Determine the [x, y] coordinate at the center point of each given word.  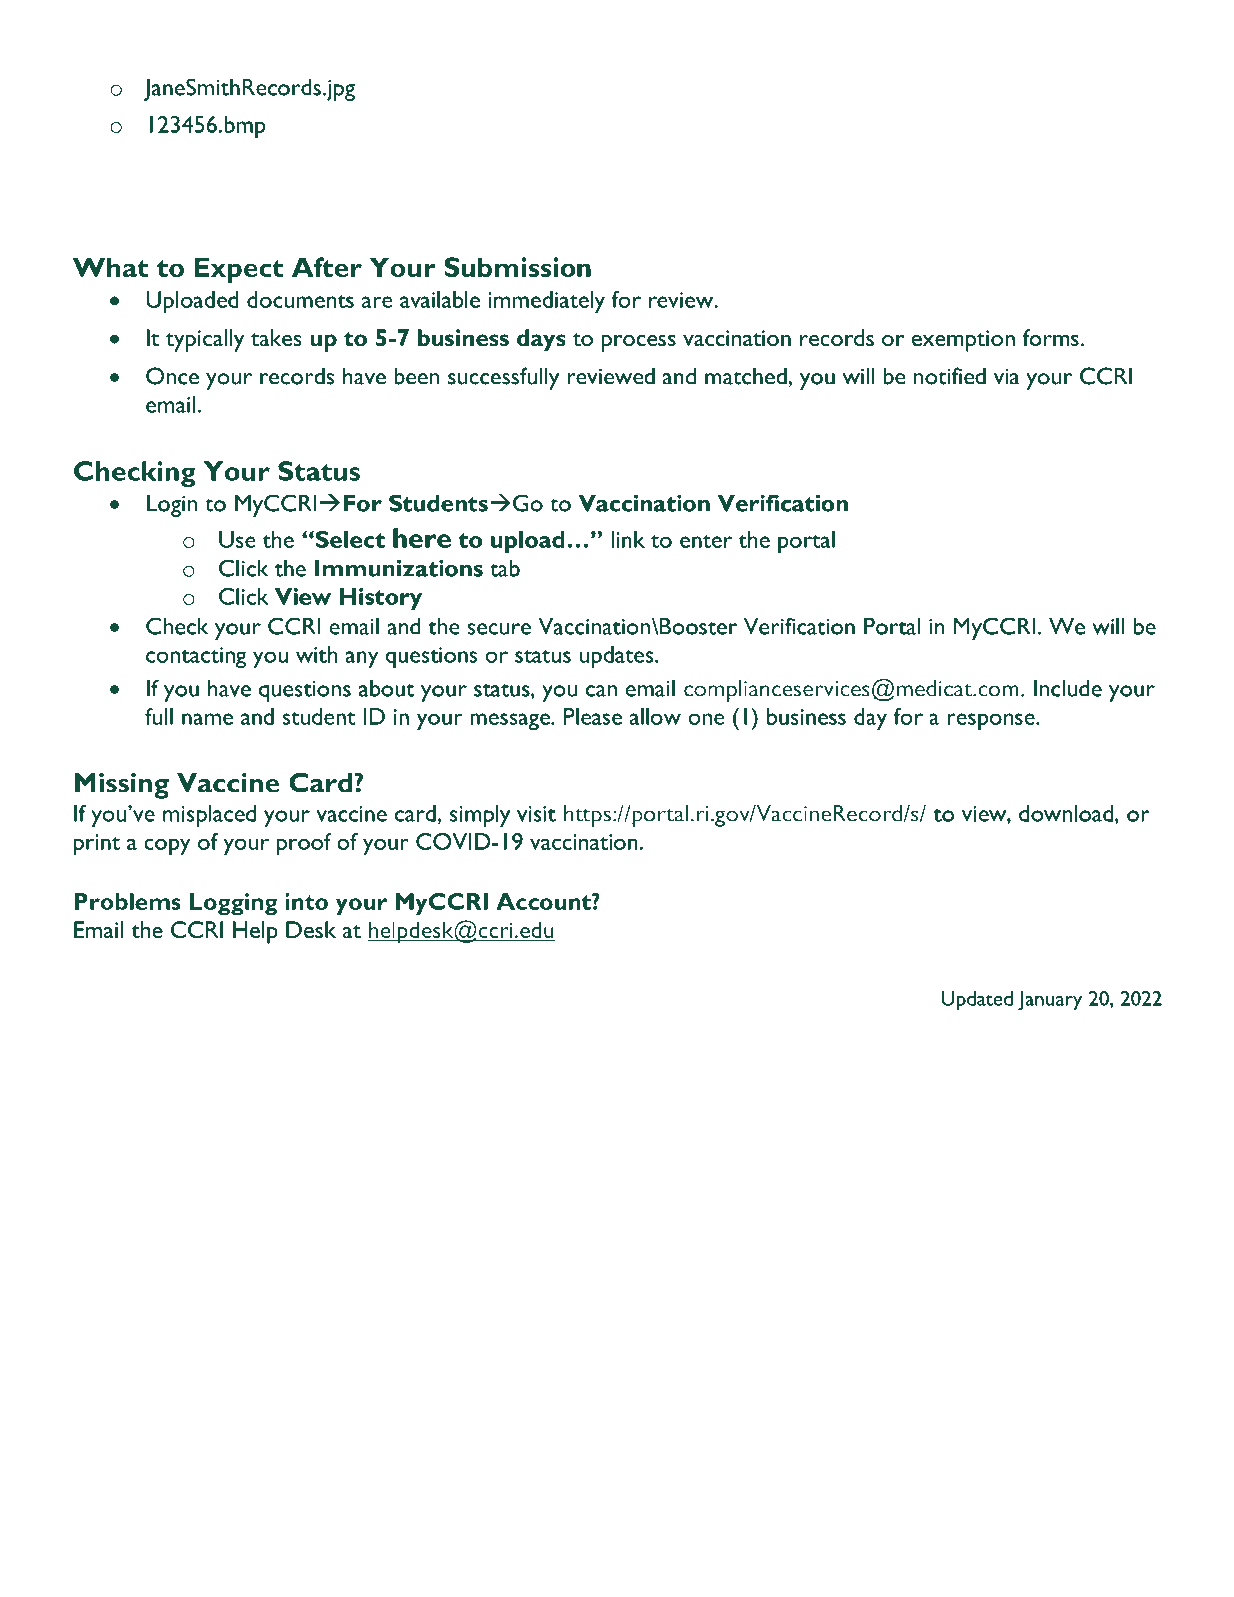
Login [172, 505]
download [1067, 814]
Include [1068, 688]
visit [536, 814]
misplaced [209, 816]
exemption [963, 341]
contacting [196, 657]
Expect [238, 270]
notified [950, 376]
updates [618, 657]
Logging [234, 904]
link [628, 539]
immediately [546, 302]
